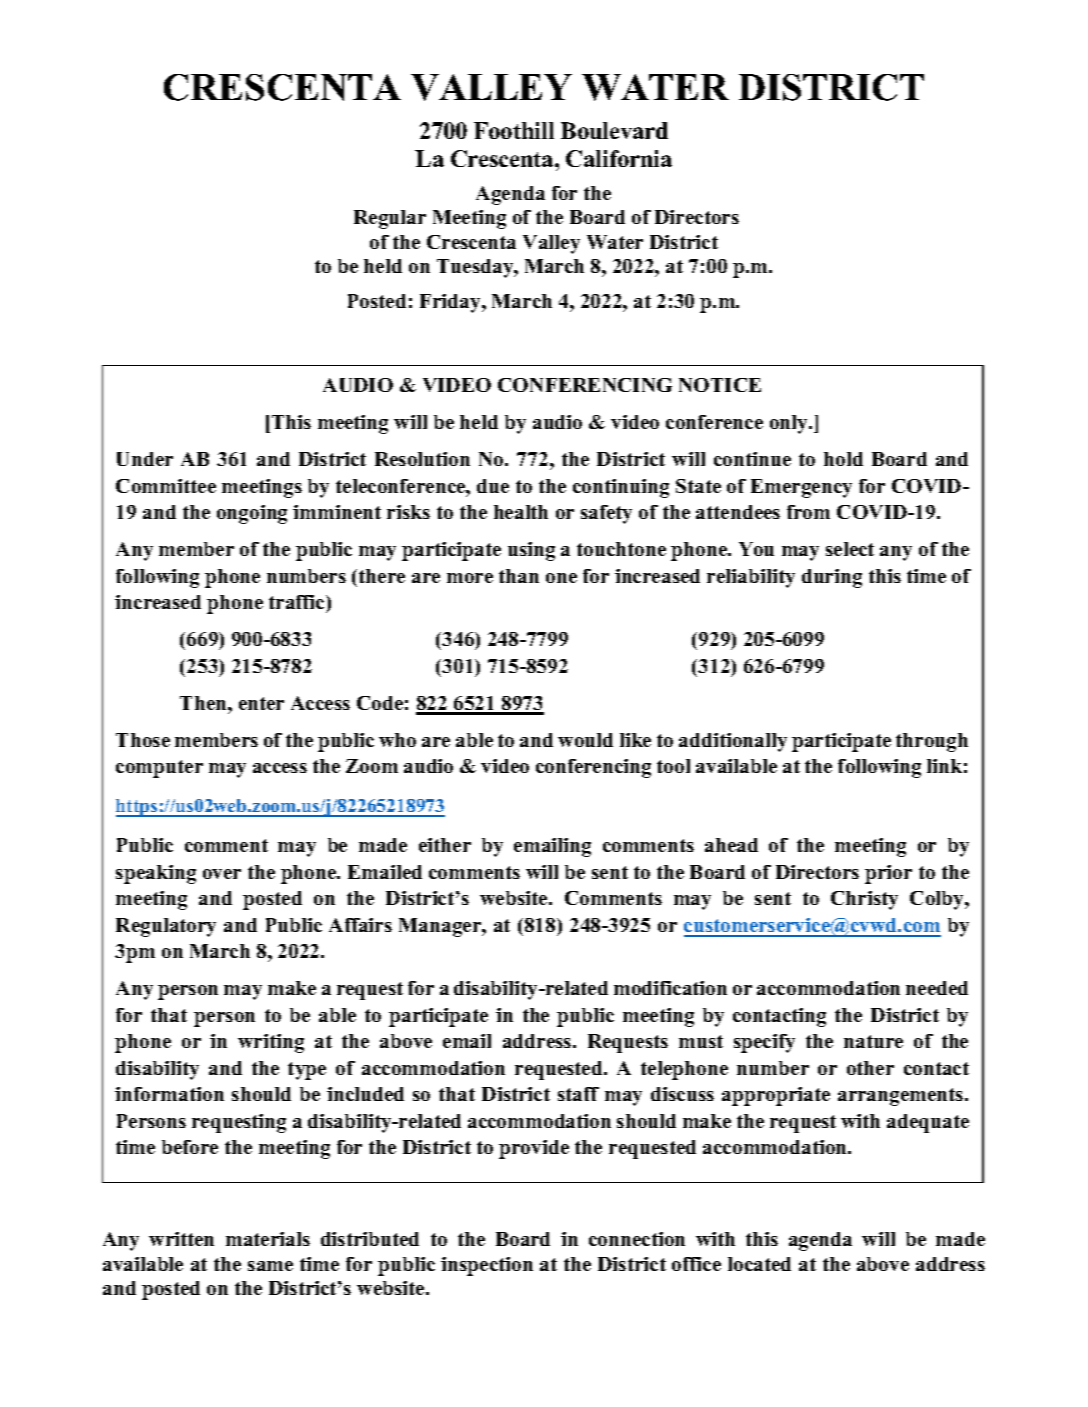 This image has height=1407, width=1088. What do you see at coordinates (145, 459) in the image?
I see `Under` at bounding box center [145, 459].
